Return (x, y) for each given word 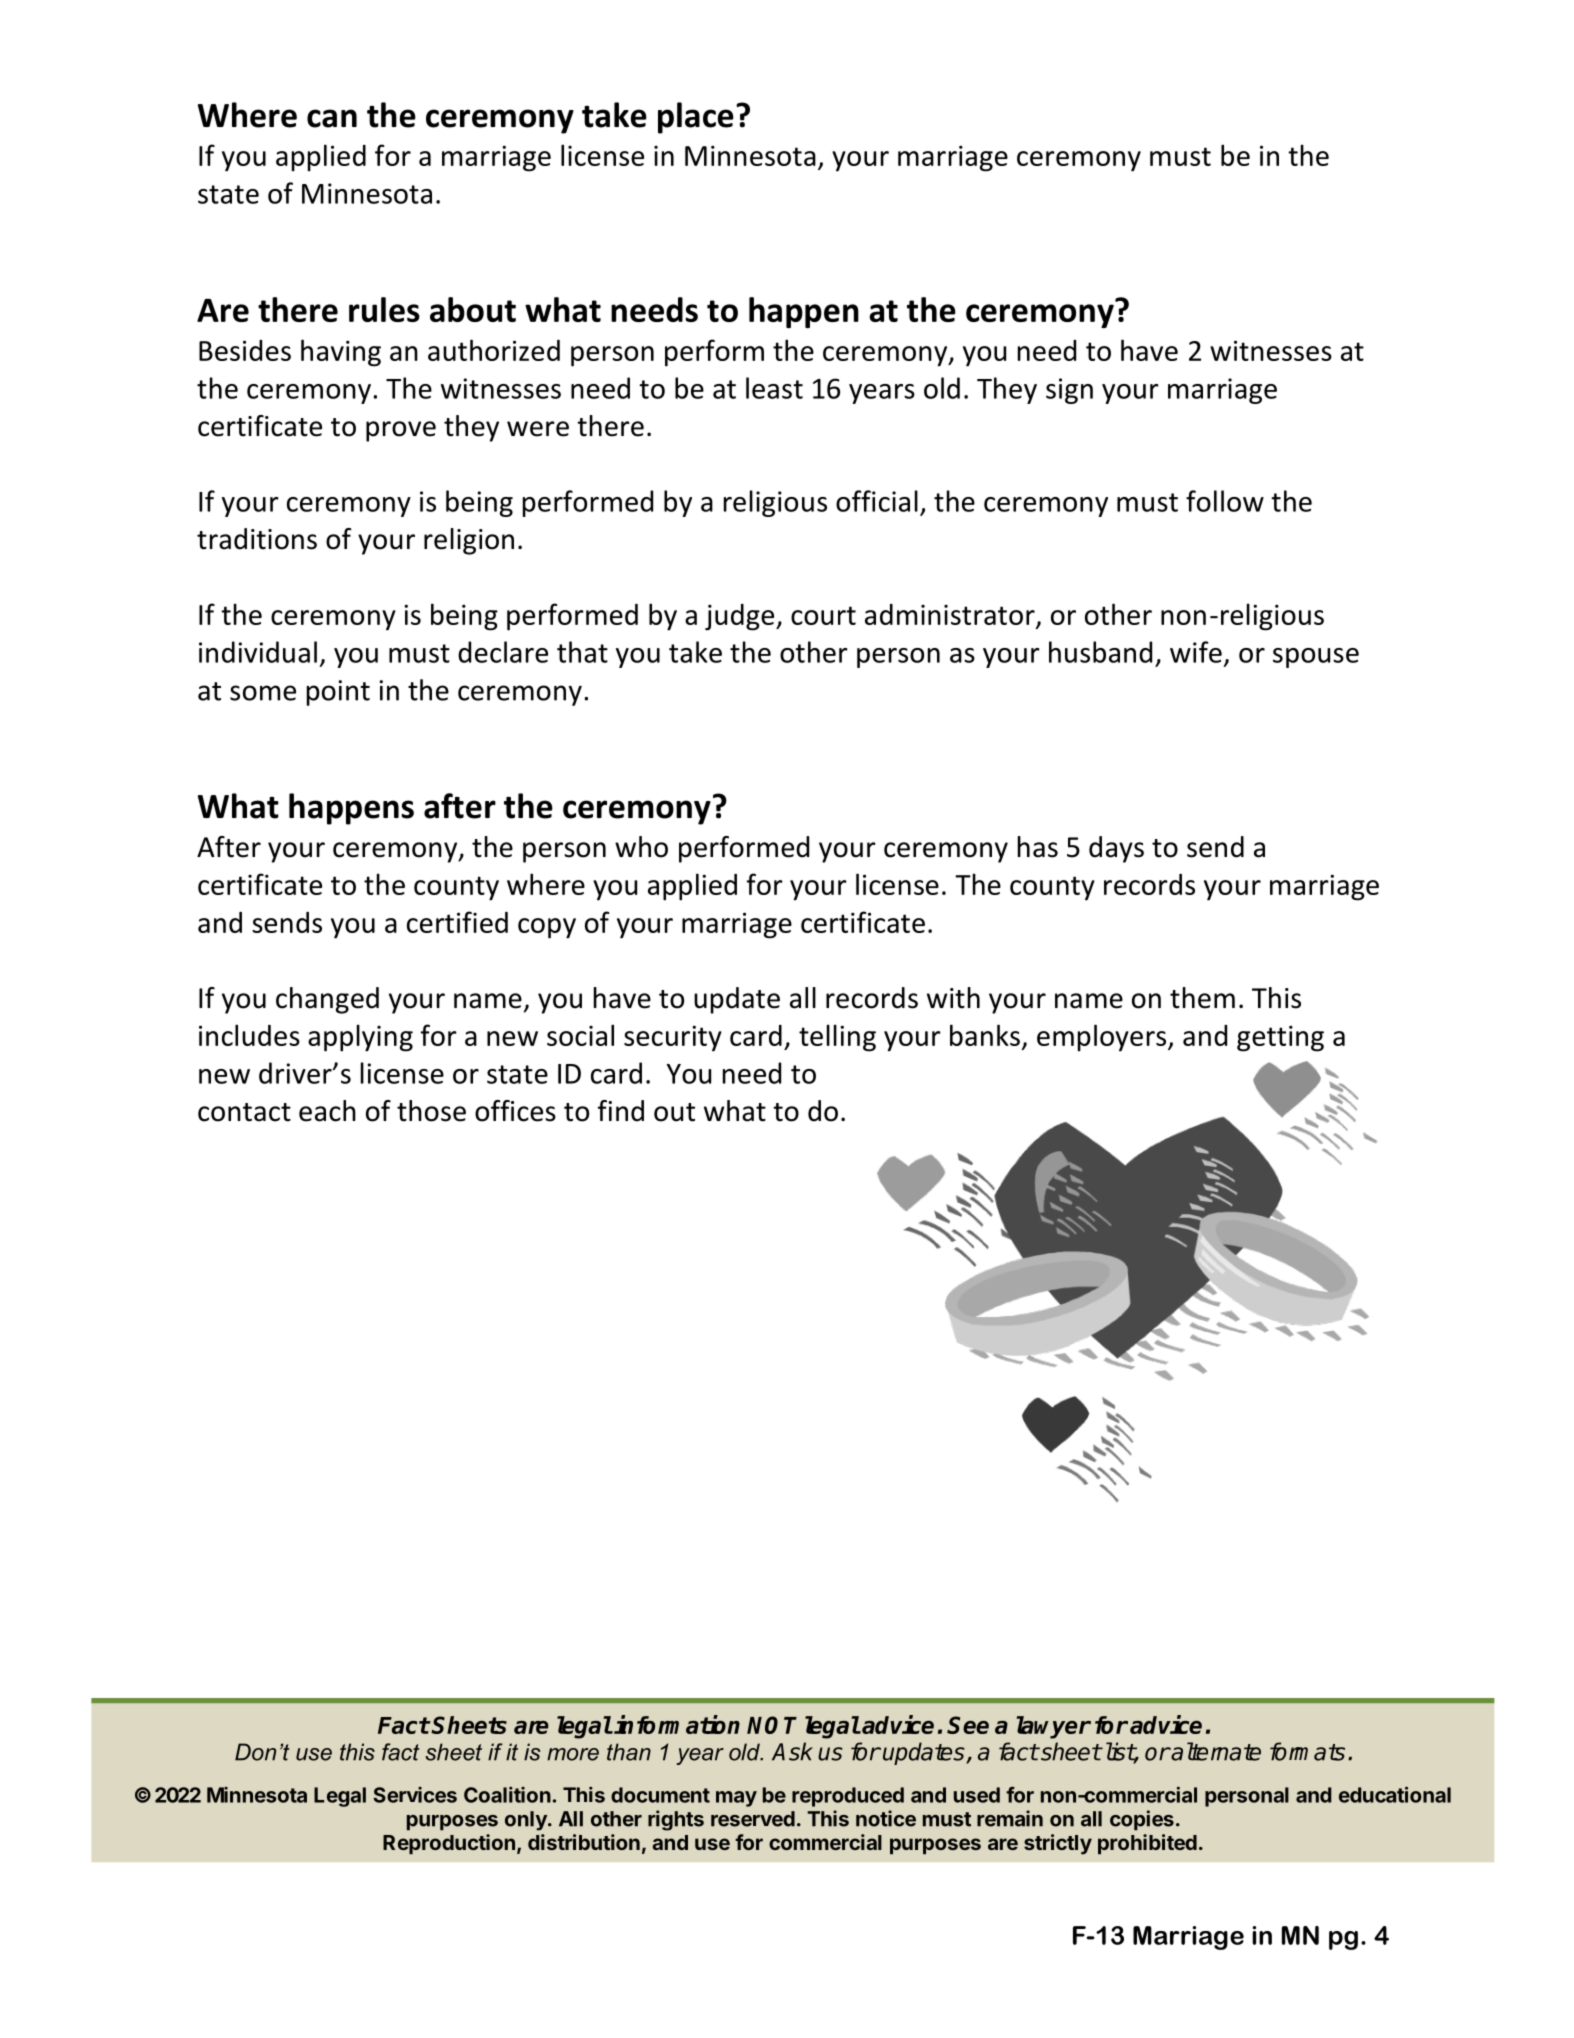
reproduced (848, 1797)
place (696, 118)
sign (1069, 391)
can (332, 118)
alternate (1215, 1751)
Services (415, 1795)
